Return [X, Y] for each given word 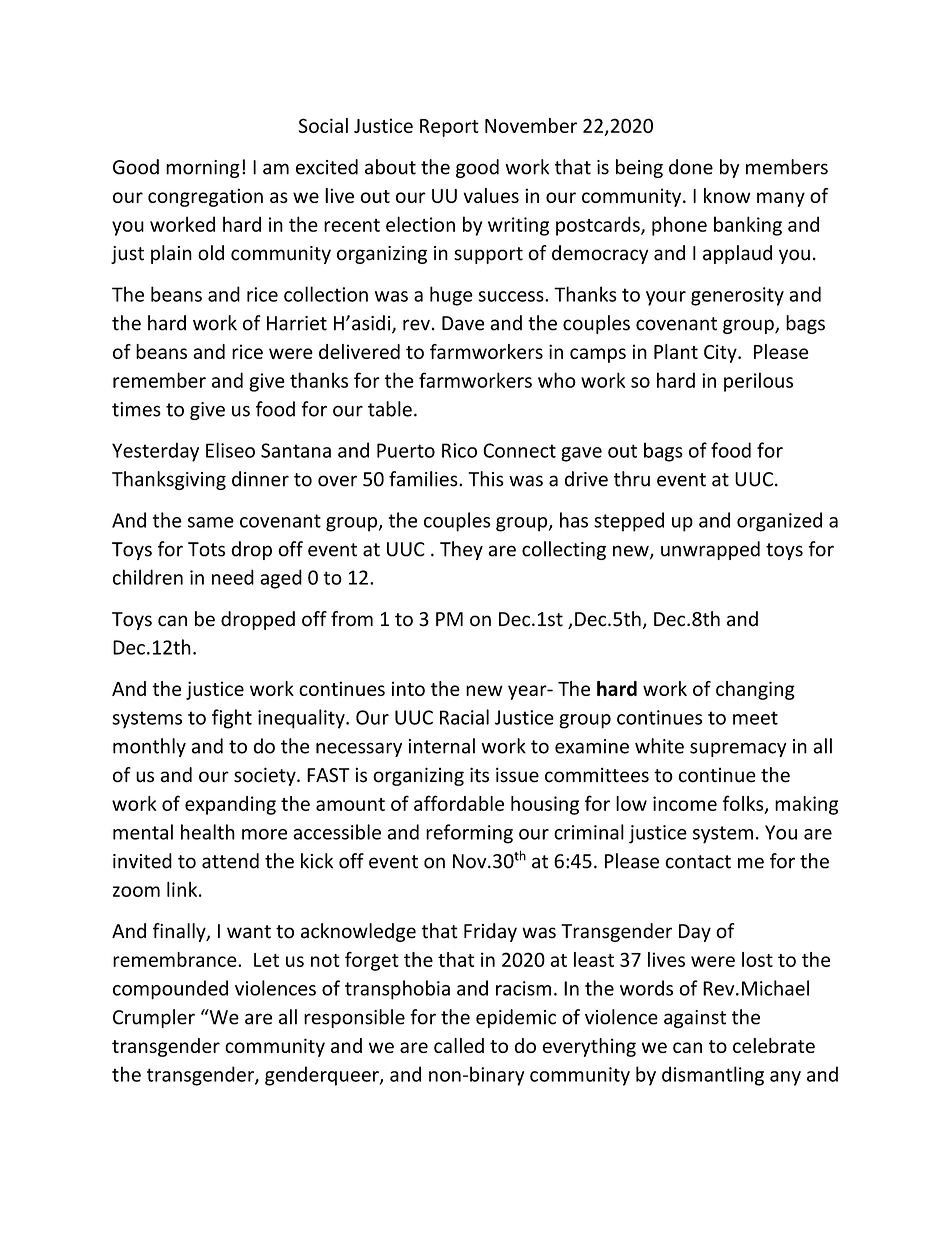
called [459, 1045]
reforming [469, 834]
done [691, 167]
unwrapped [710, 550]
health [208, 832]
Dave [463, 323]
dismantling [713, 1076]
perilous [758, 382]
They [461, 550]
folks [744, 804]
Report [449, 128]
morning [203, 169]
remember [159, 380]
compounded [170, 990]
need [233, 577]
